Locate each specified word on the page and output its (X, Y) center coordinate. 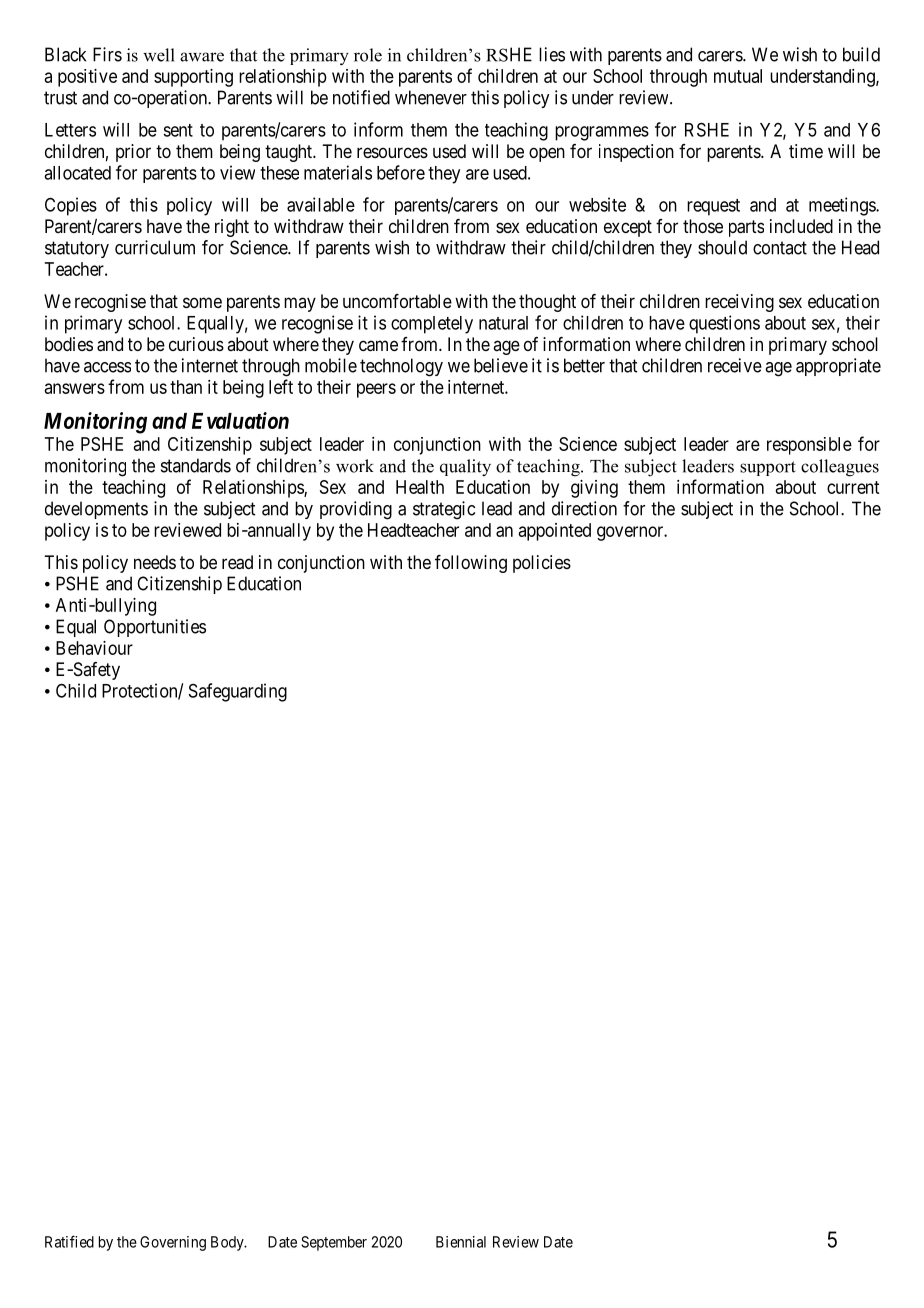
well (159, 55)
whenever (431, 97)
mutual (738, 76)
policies (542, 564)
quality (465, 468)
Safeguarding (238, 692)
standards (196, 465)
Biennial (461, 1242)
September (334, 1243)
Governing (173, 1243)
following (471, 564)
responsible (809, 446)
